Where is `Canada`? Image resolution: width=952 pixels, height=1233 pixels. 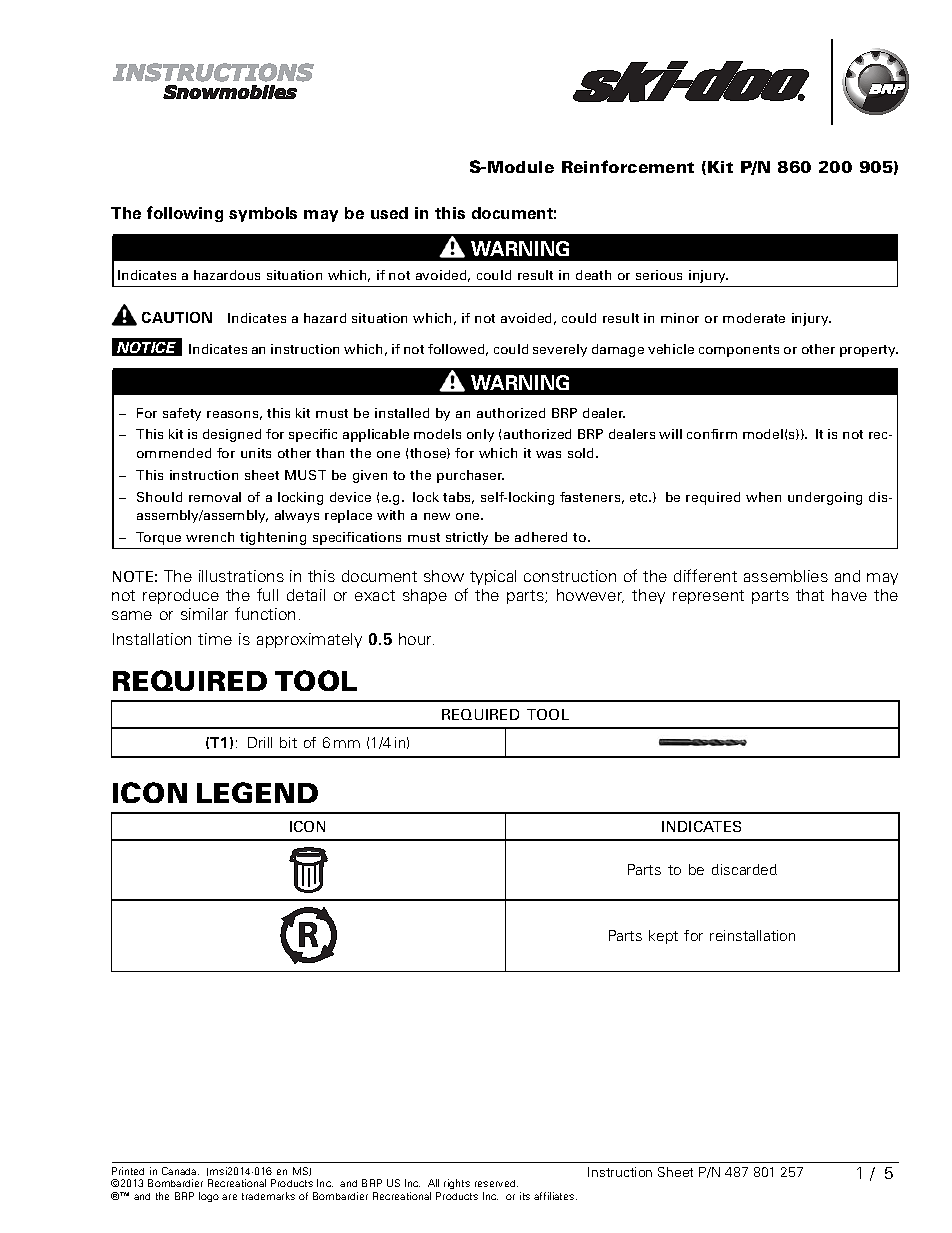
Canada is located at coordinates (180, 1171).
